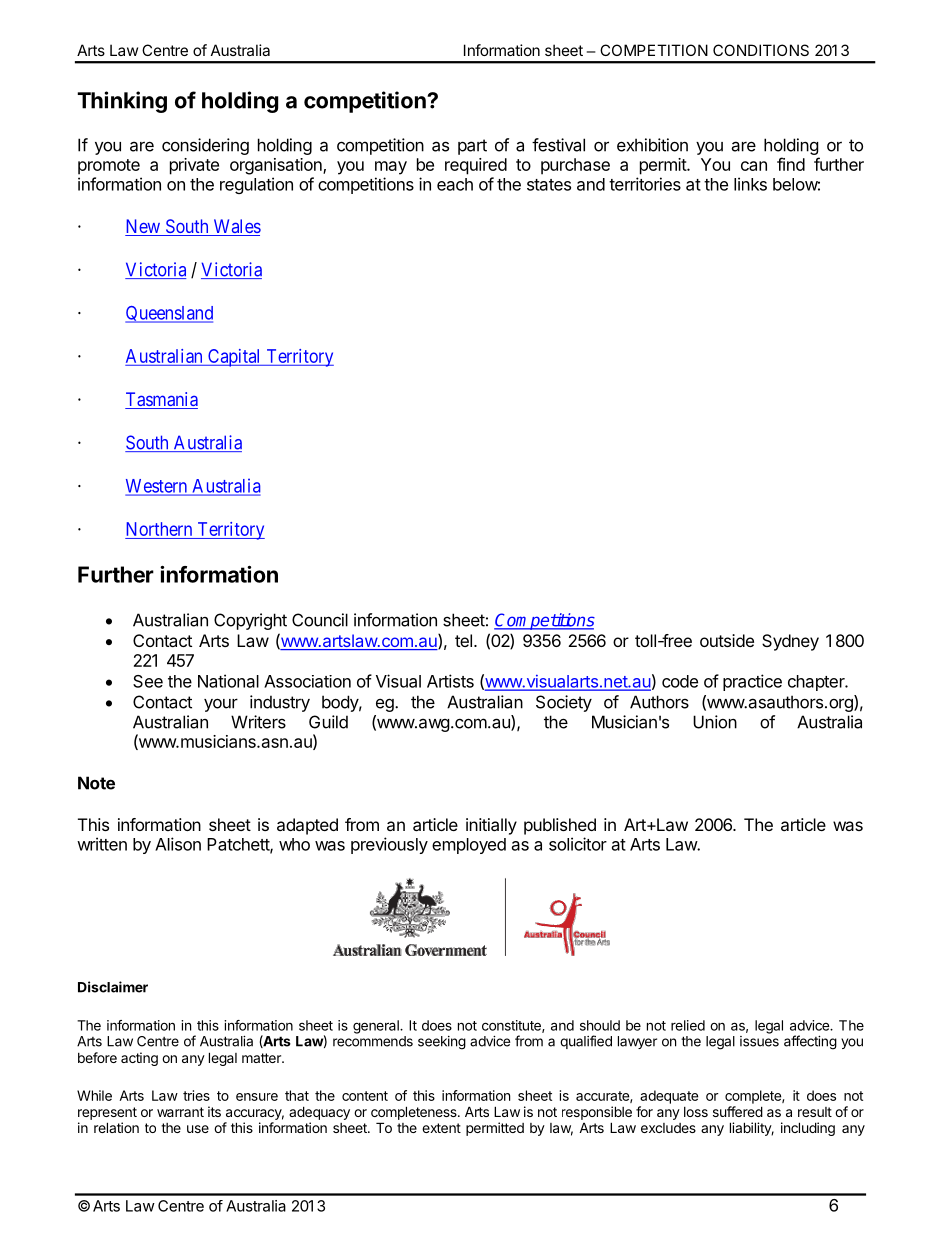  What do you see at coordinates (122, 102) in the page?
I see `Thinking` at bounding box center [122, 102].
